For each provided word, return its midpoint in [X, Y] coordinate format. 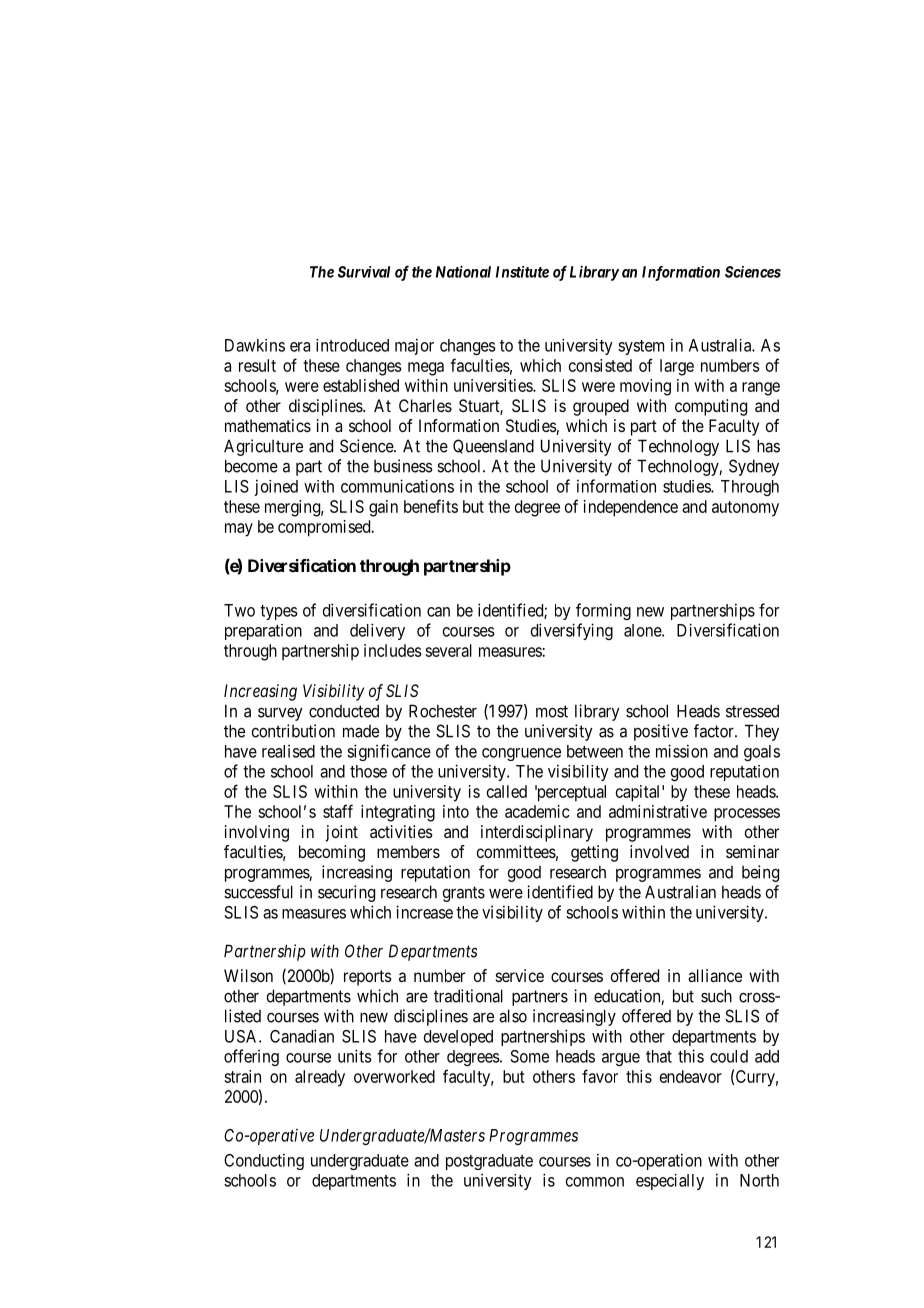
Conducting [264, 1161]
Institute [522, 272]
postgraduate [489, 1162]
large [677, 367]
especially [670, 1182]
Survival [364, 272]
